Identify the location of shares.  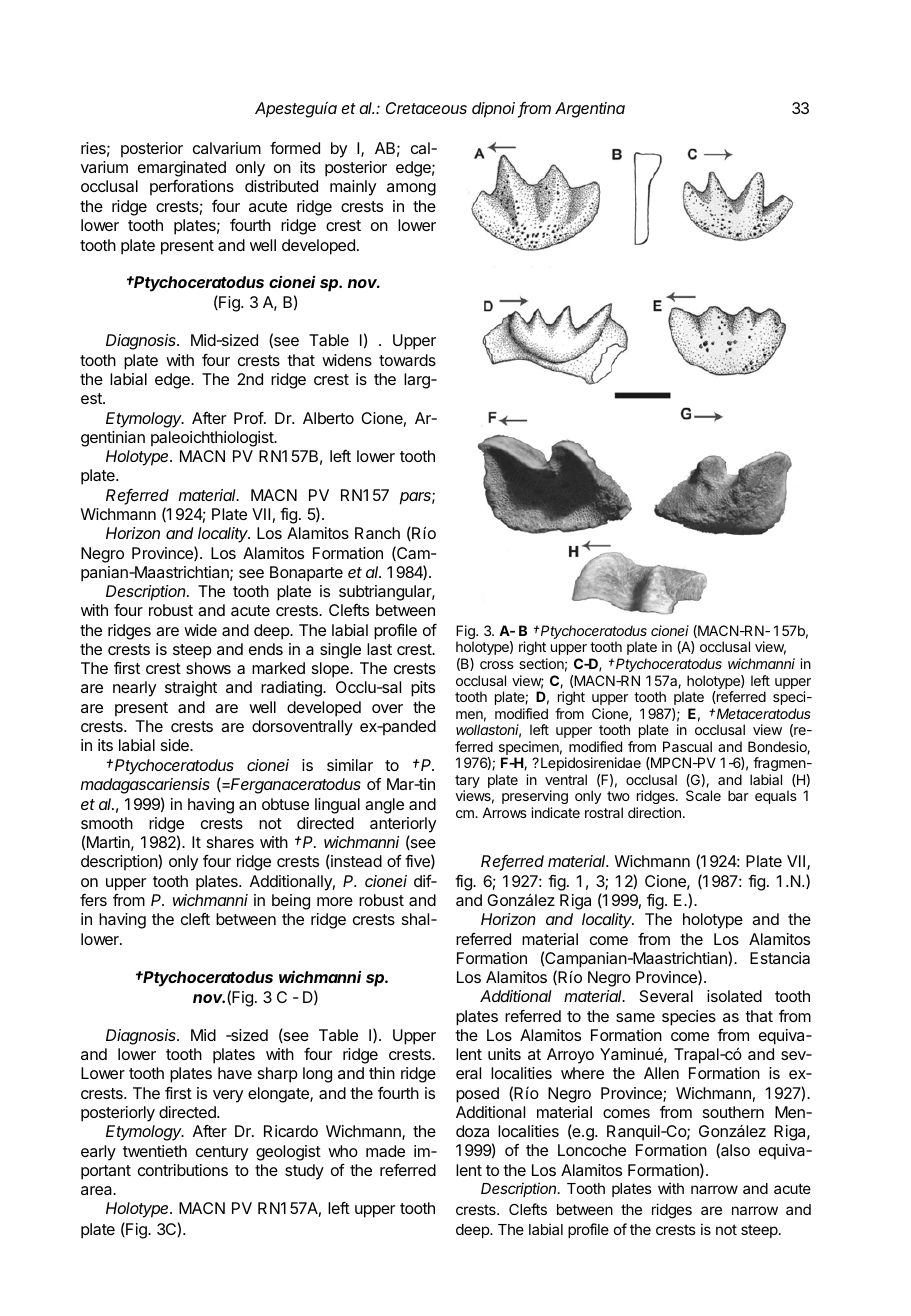
(230, 842).
